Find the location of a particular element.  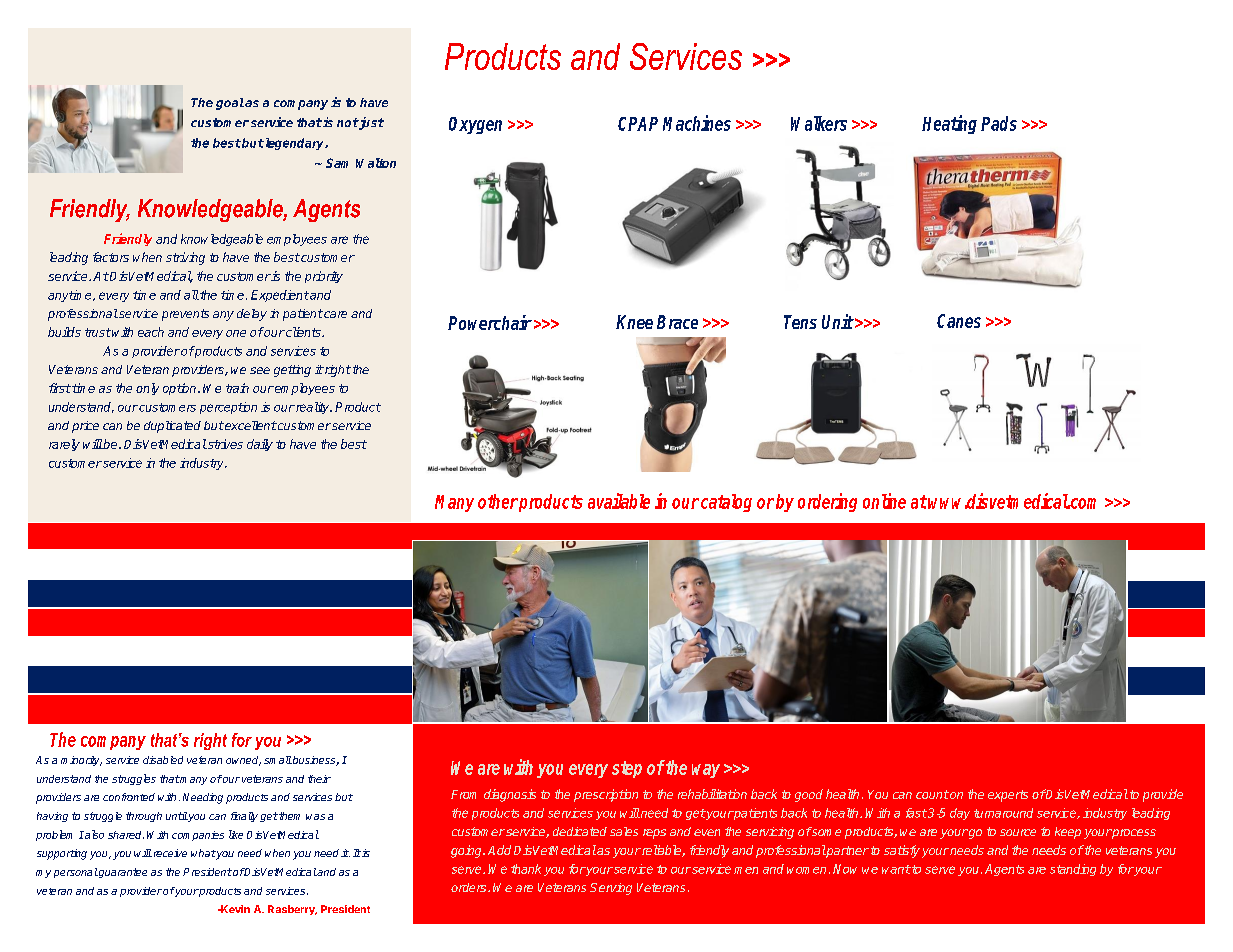

experts is located at coordinates (1008, 796).
